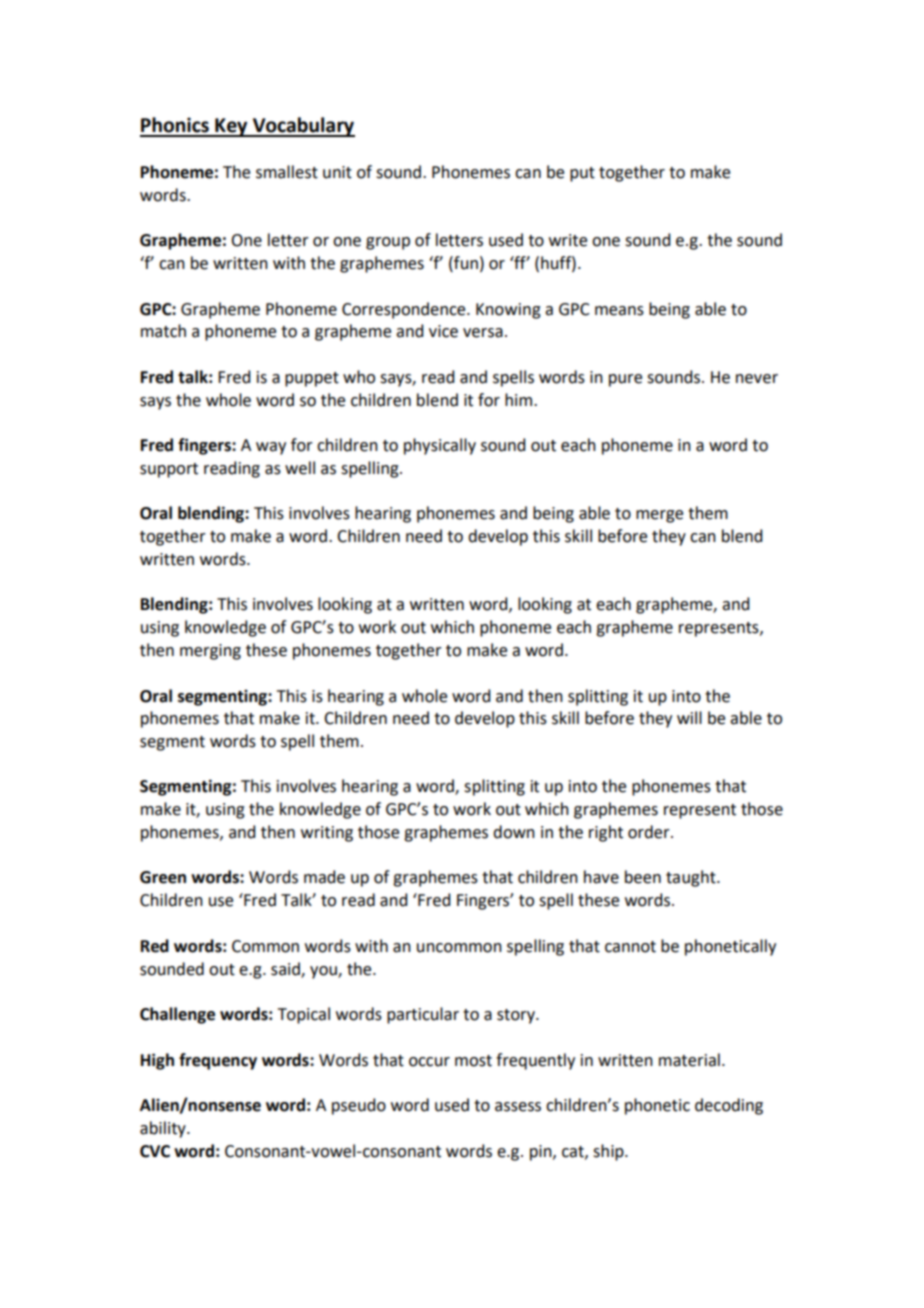  Describe the element at coordinates (582, 174) in the screenshot. I see `put` at that location.
